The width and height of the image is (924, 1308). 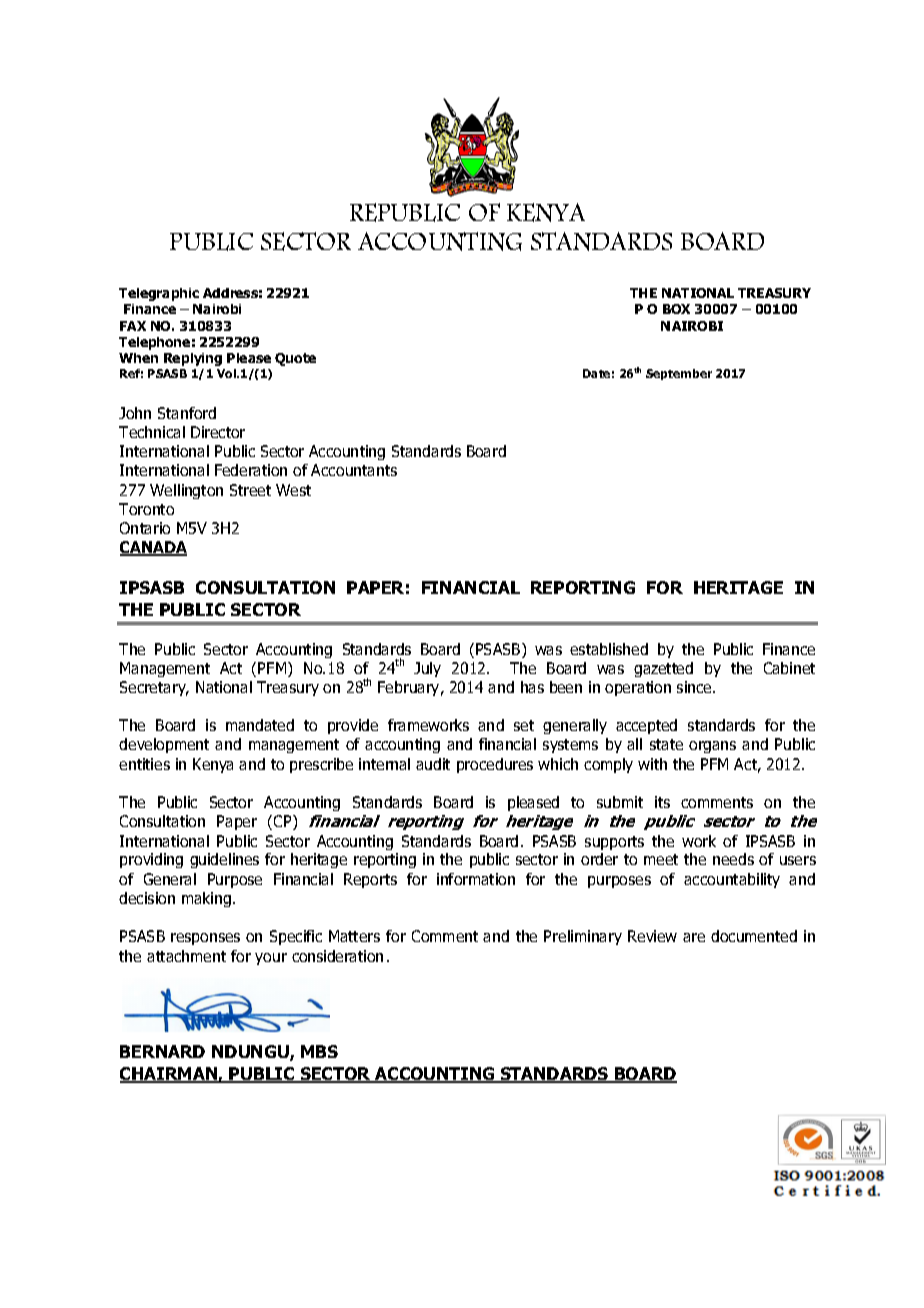 What do you see at coordinates (162, 1051) in the image?
I see `BERNARD` at bounding box center [162, 1051].
